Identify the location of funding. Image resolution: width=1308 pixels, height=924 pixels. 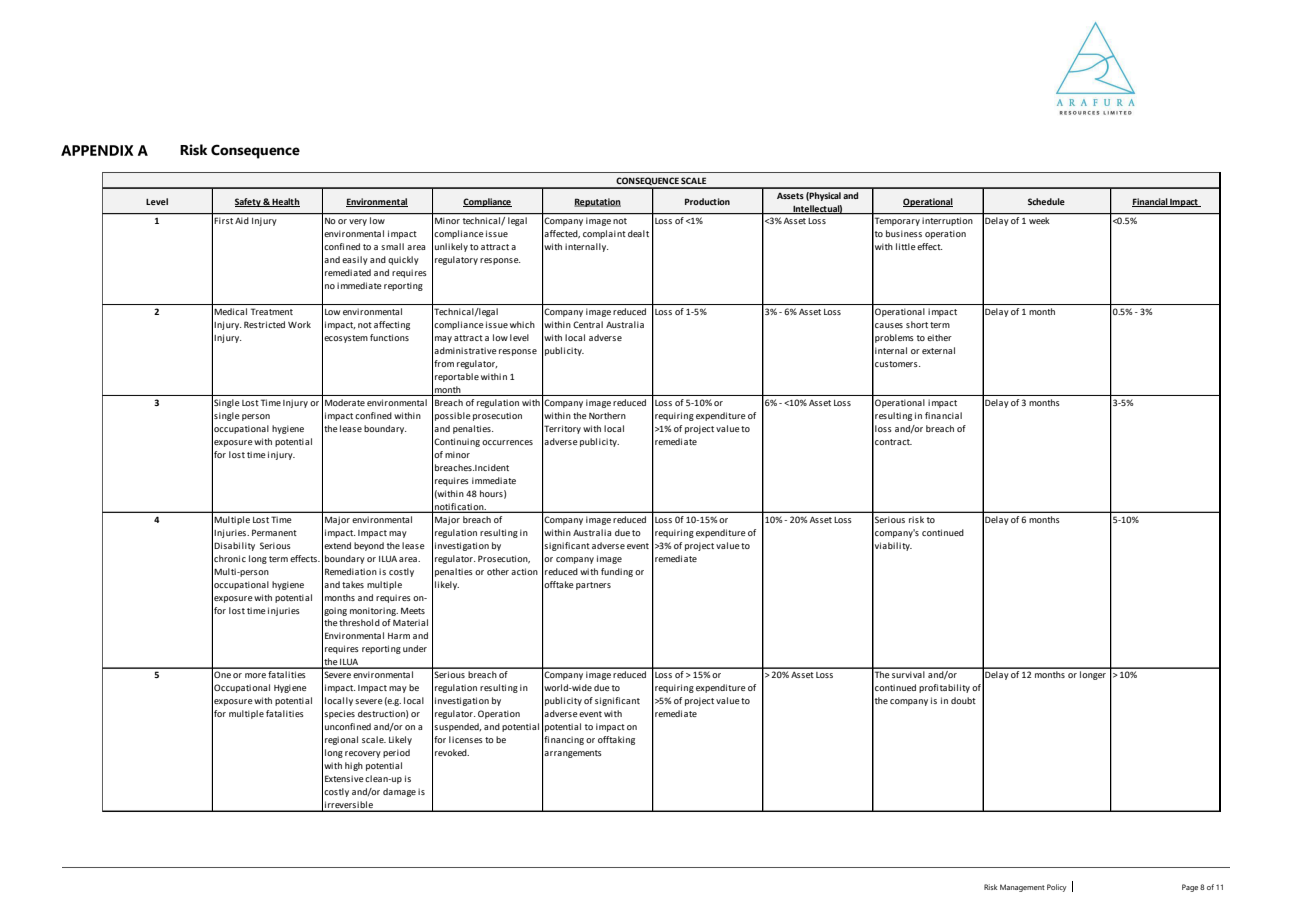
(617, 572).
